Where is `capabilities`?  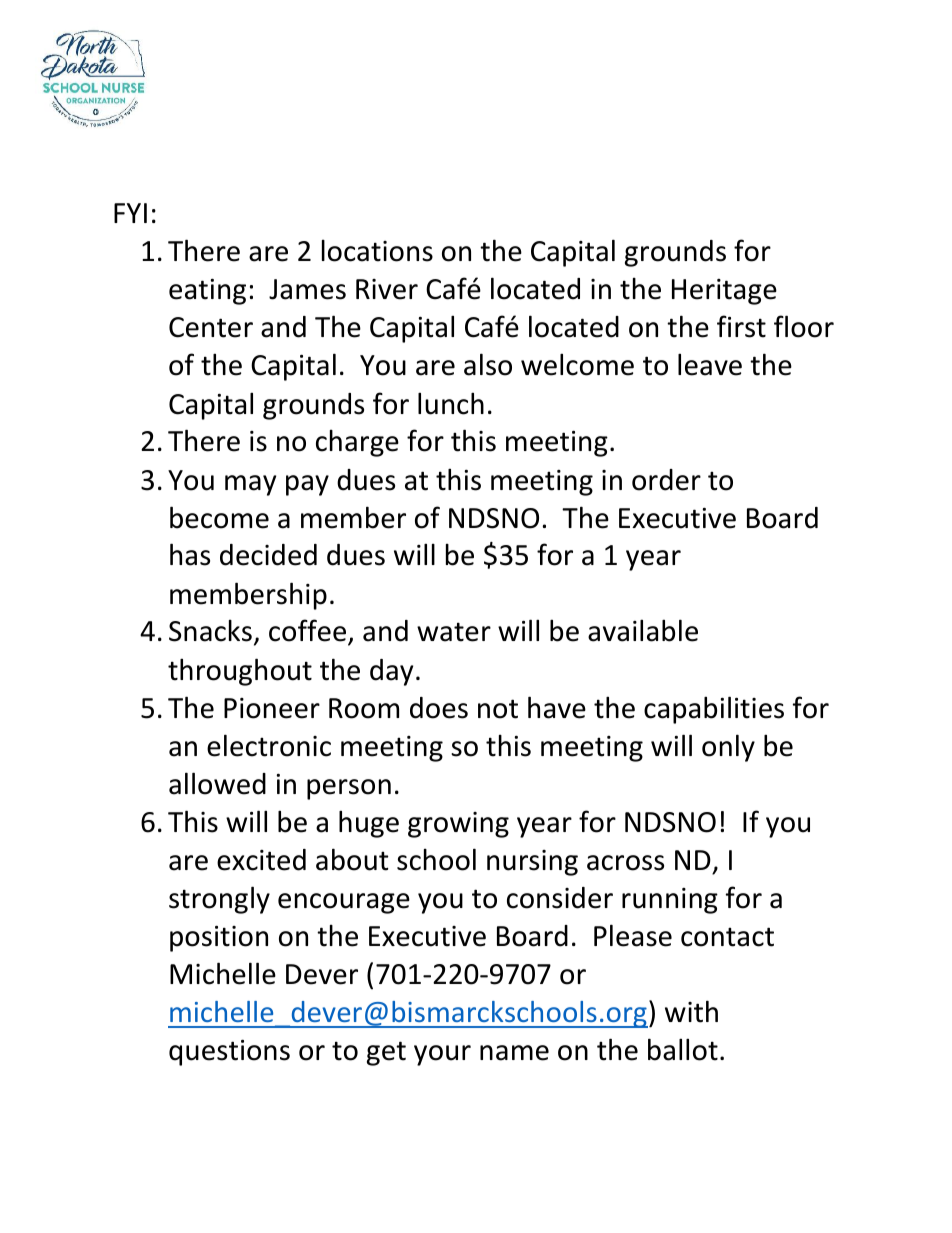
capabilities is located at coordinates (714, 710).
